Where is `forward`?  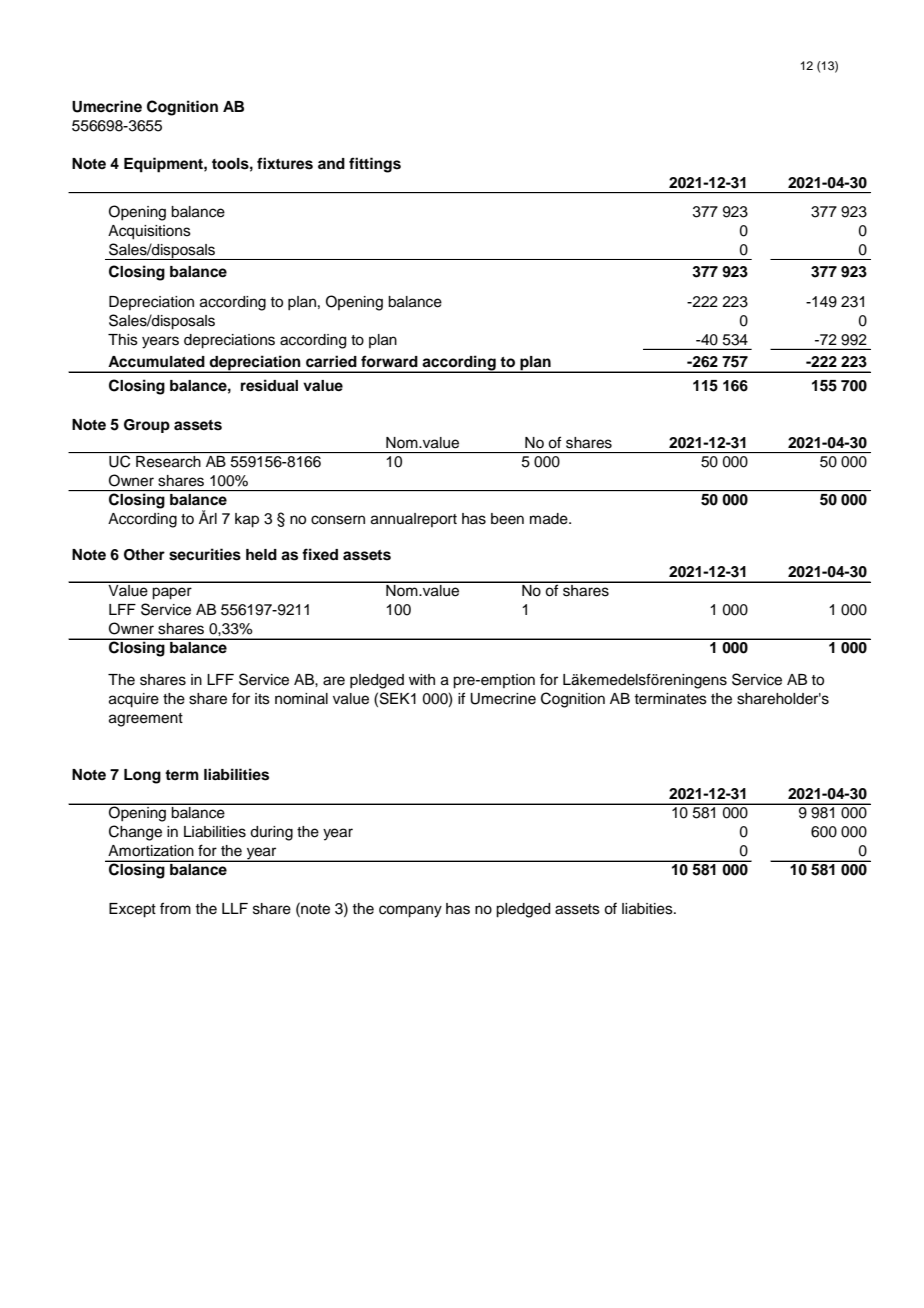
forward is located at coordinates (389, 361).
